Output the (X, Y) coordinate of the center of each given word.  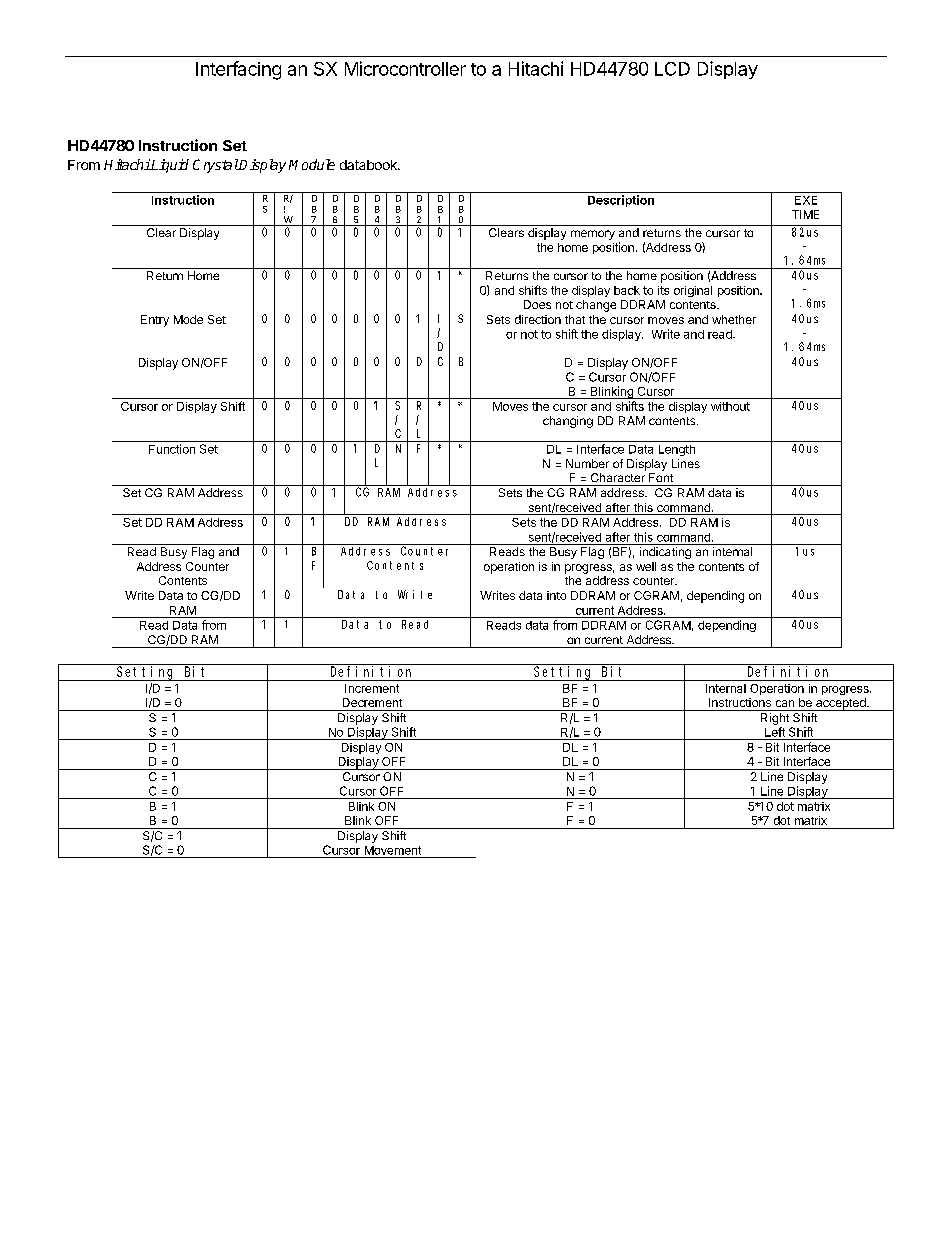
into (556, 595)
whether (734, 319)
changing (568, 422)
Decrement (372, 702)
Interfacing (238, 70)
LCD (672, 69)
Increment (372, 688)
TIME (805, 214)
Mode (188, 319)
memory (593, 235)
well (646, 566)
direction (538, 319)
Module (312, 164)
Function (172, 449)
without (730, 406)
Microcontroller (405, 68)
